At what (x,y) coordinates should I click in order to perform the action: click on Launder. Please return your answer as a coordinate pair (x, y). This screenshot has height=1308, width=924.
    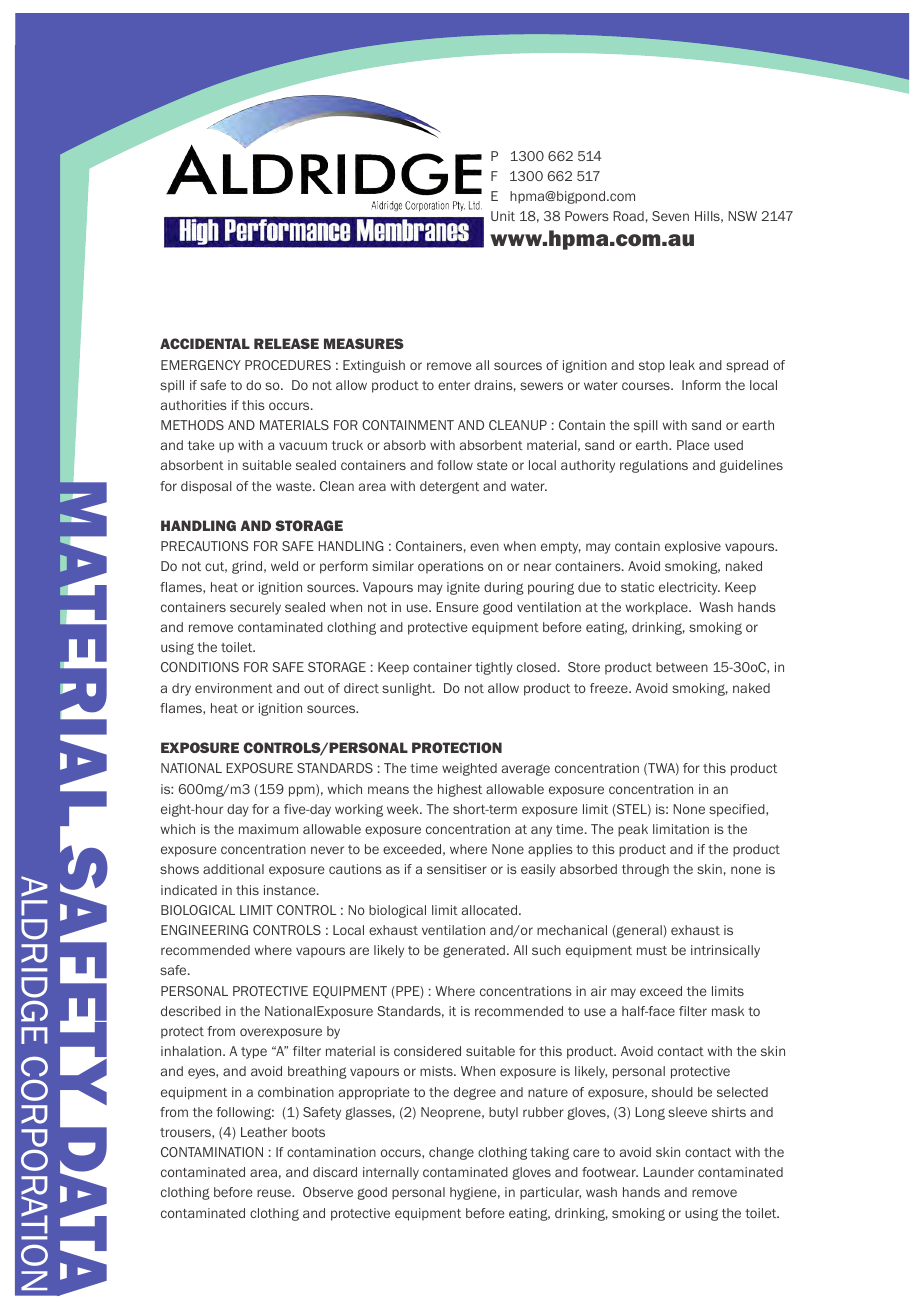
    Looking at the image, I should click on (668, 1172).
